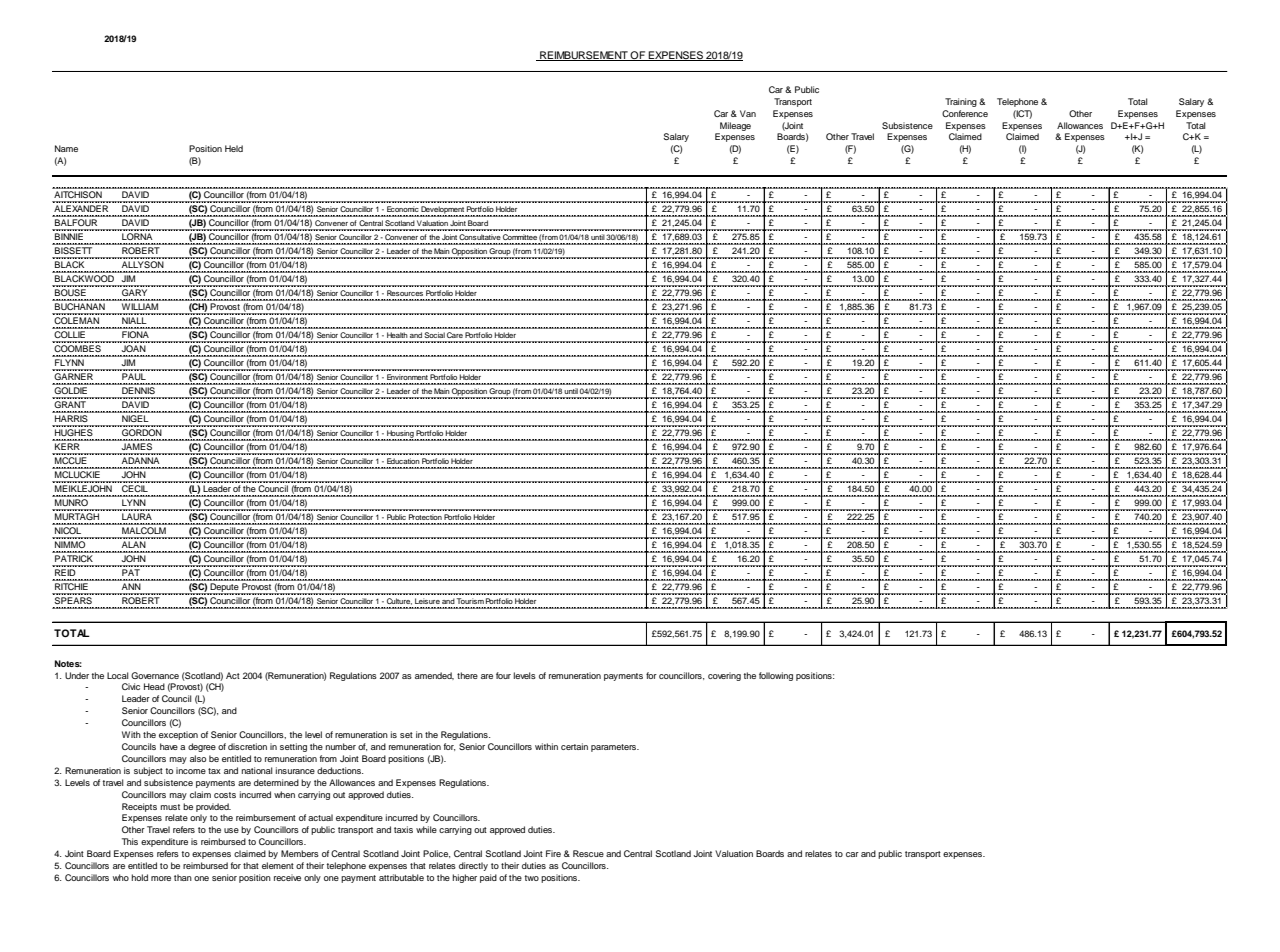  What do you see at coordinates (467, 675) in the screenshot?
I see `there` at bounding box center [467, 675].
